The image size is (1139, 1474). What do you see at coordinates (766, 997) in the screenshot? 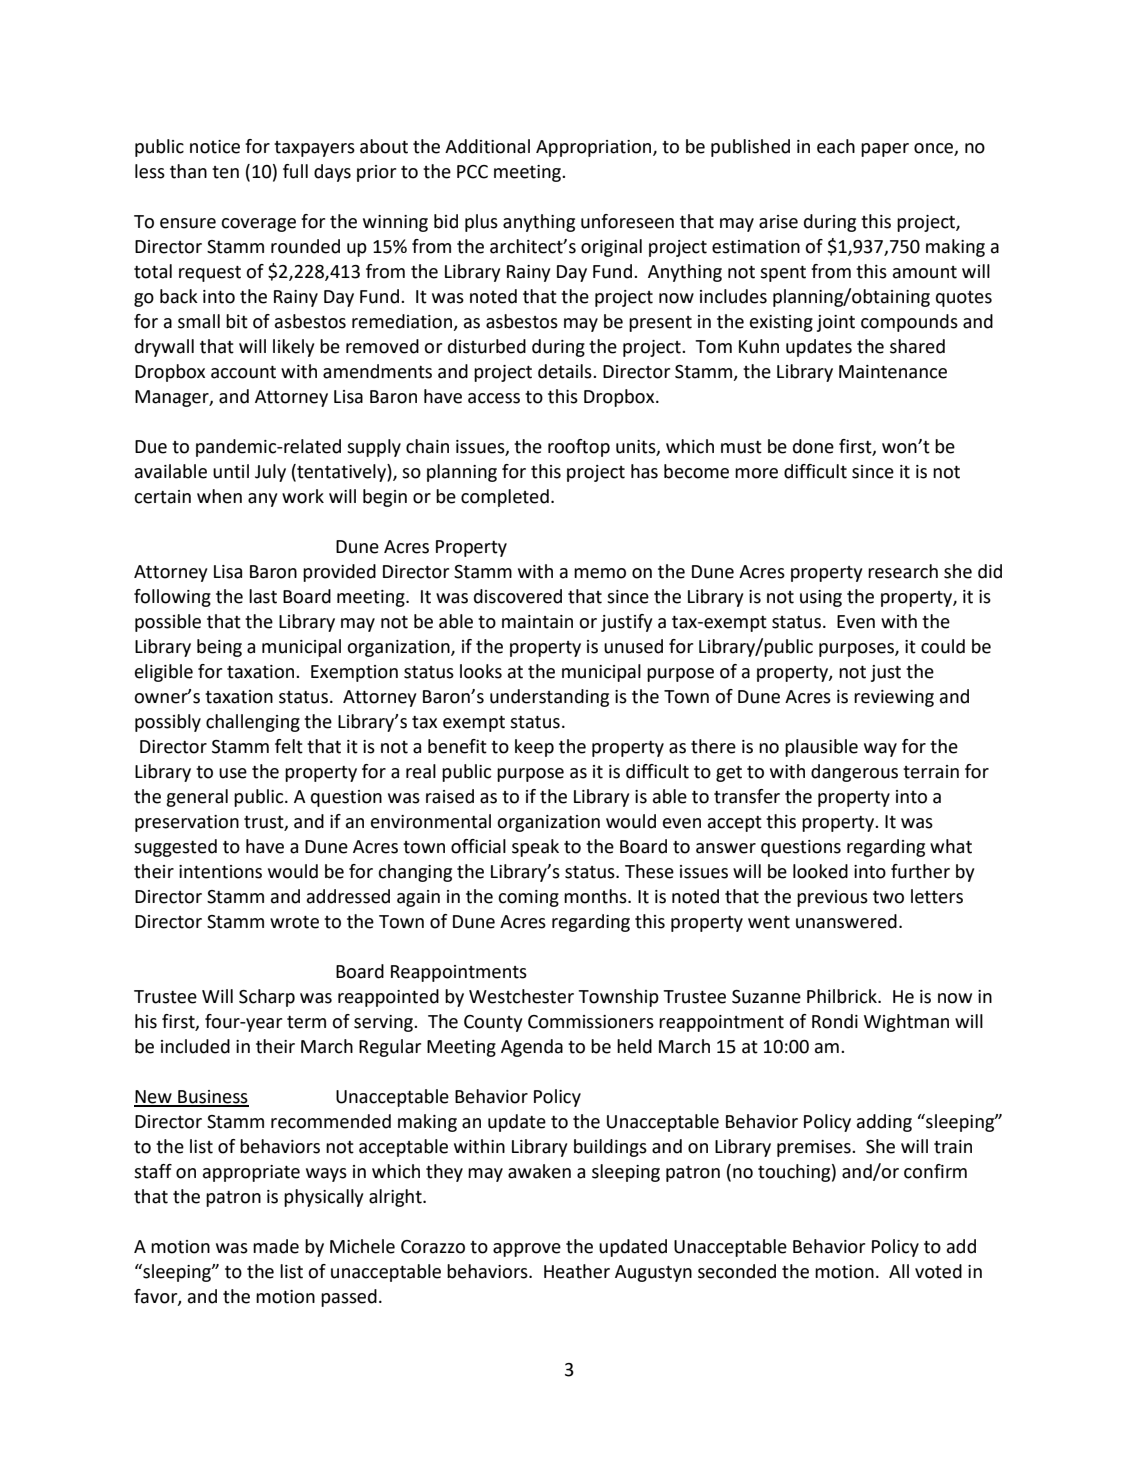
I see `Suzanne` at bounding box center [766, 997].
